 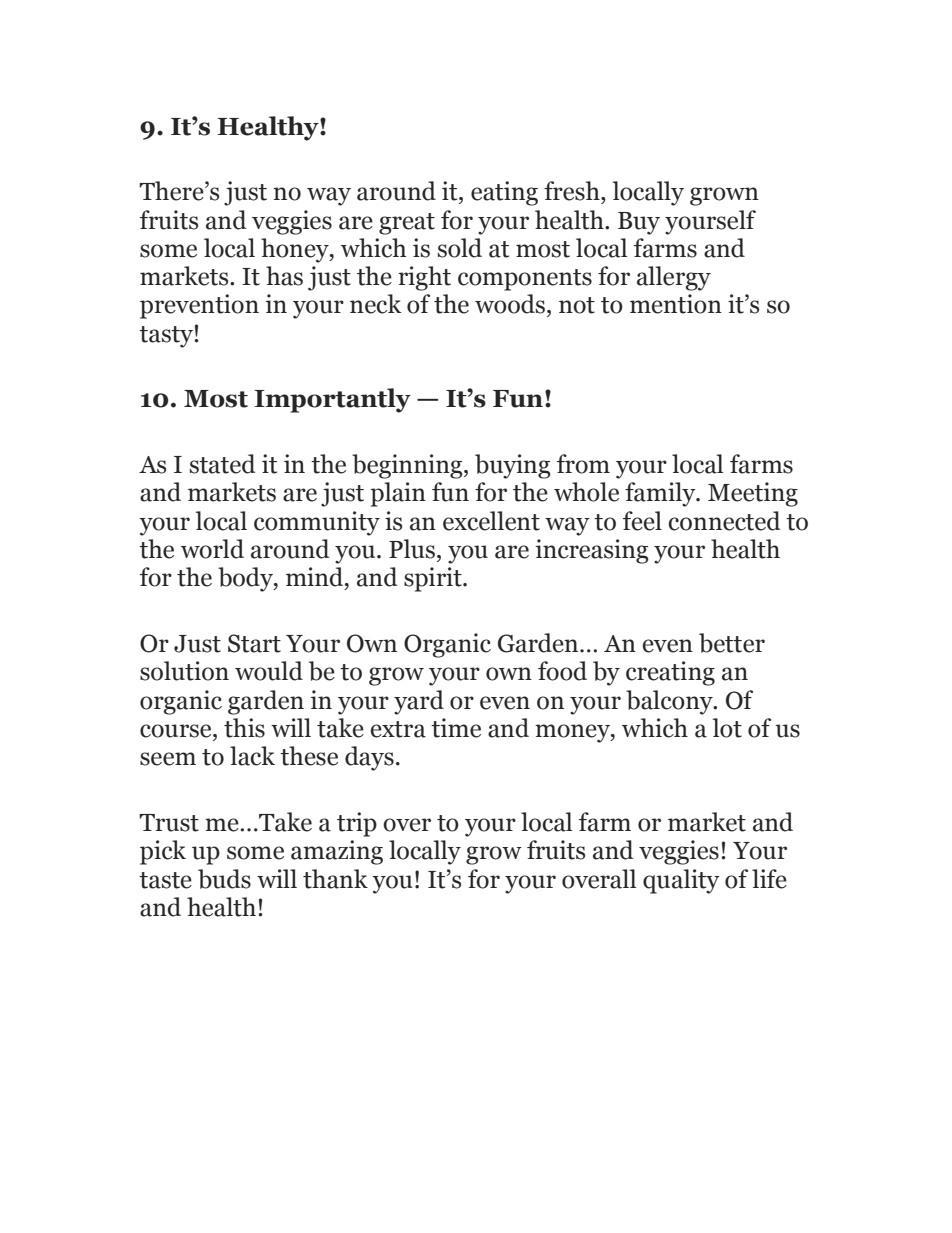 What do you see at coordinates (676, 304) in the screenshot?
I see `mention` at bounding box center [676, 304].
